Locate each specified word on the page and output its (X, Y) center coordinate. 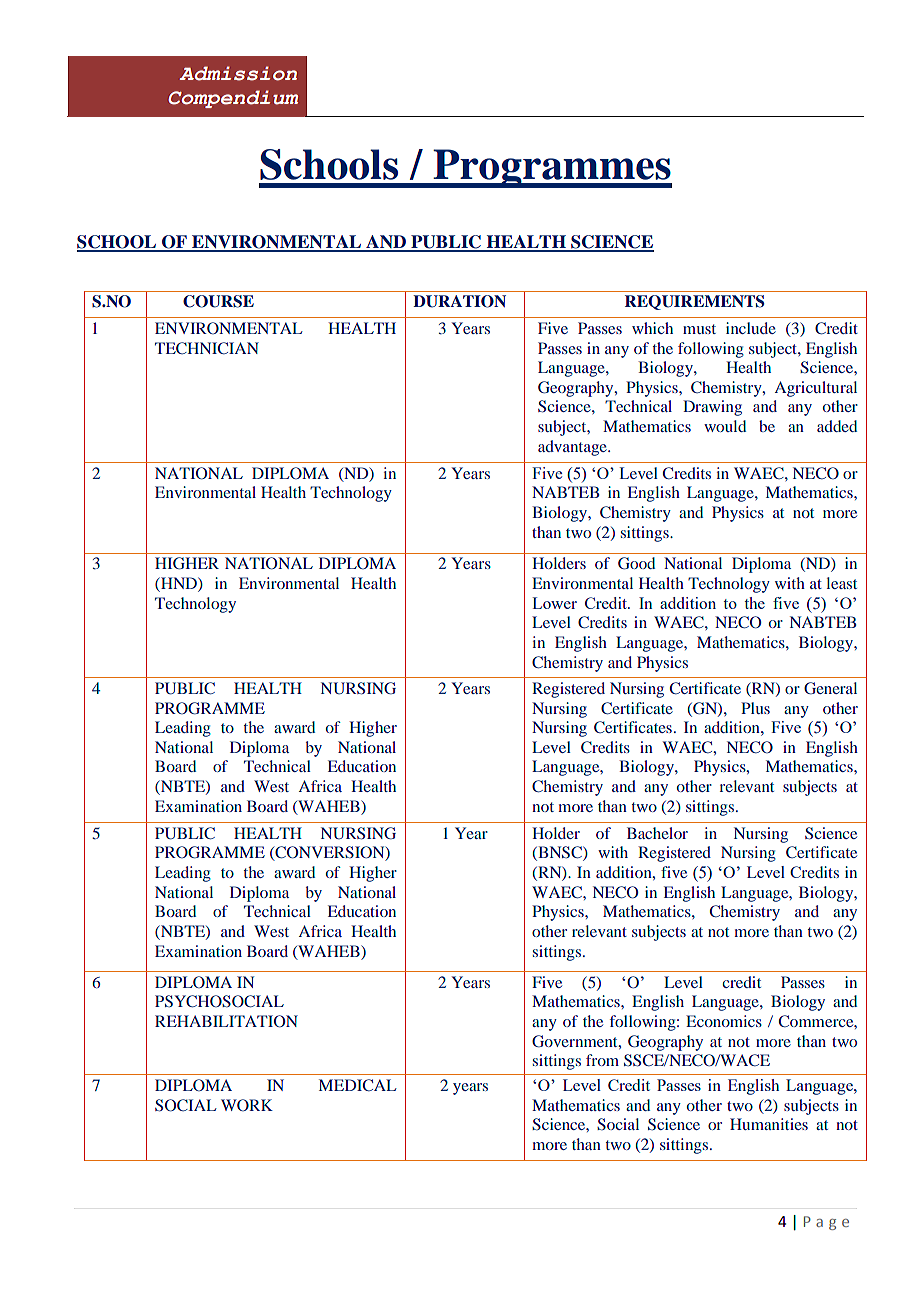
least (841, 583)
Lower (554, 603)
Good (636, 563)
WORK (247, 1105)
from (602, 1060)
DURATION (459, 301)
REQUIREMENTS (695, 302)
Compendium (233, 99)
